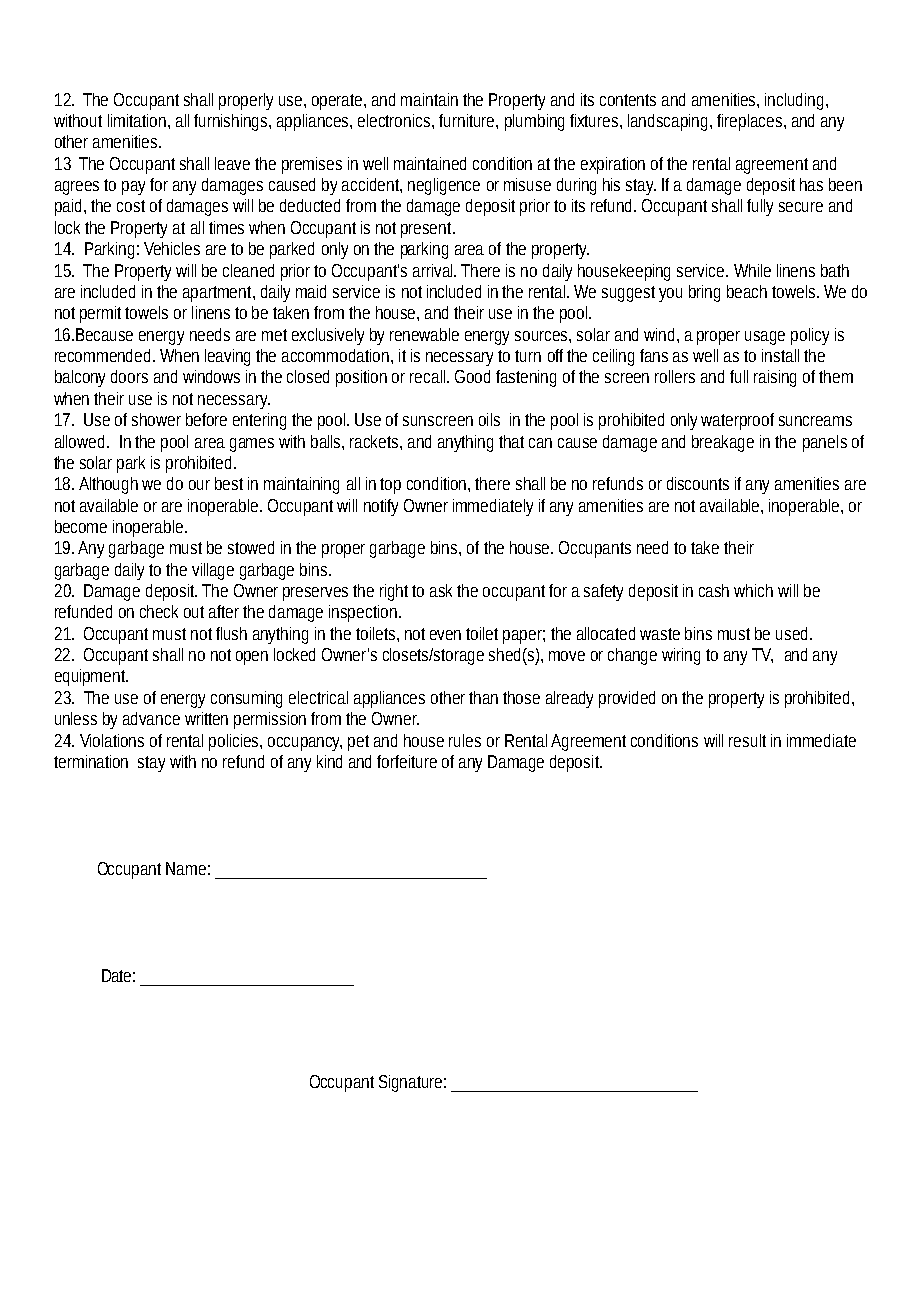 The height and width of the screenshot is (1308, 924). I want to click on discounts, so click(698, 483).
